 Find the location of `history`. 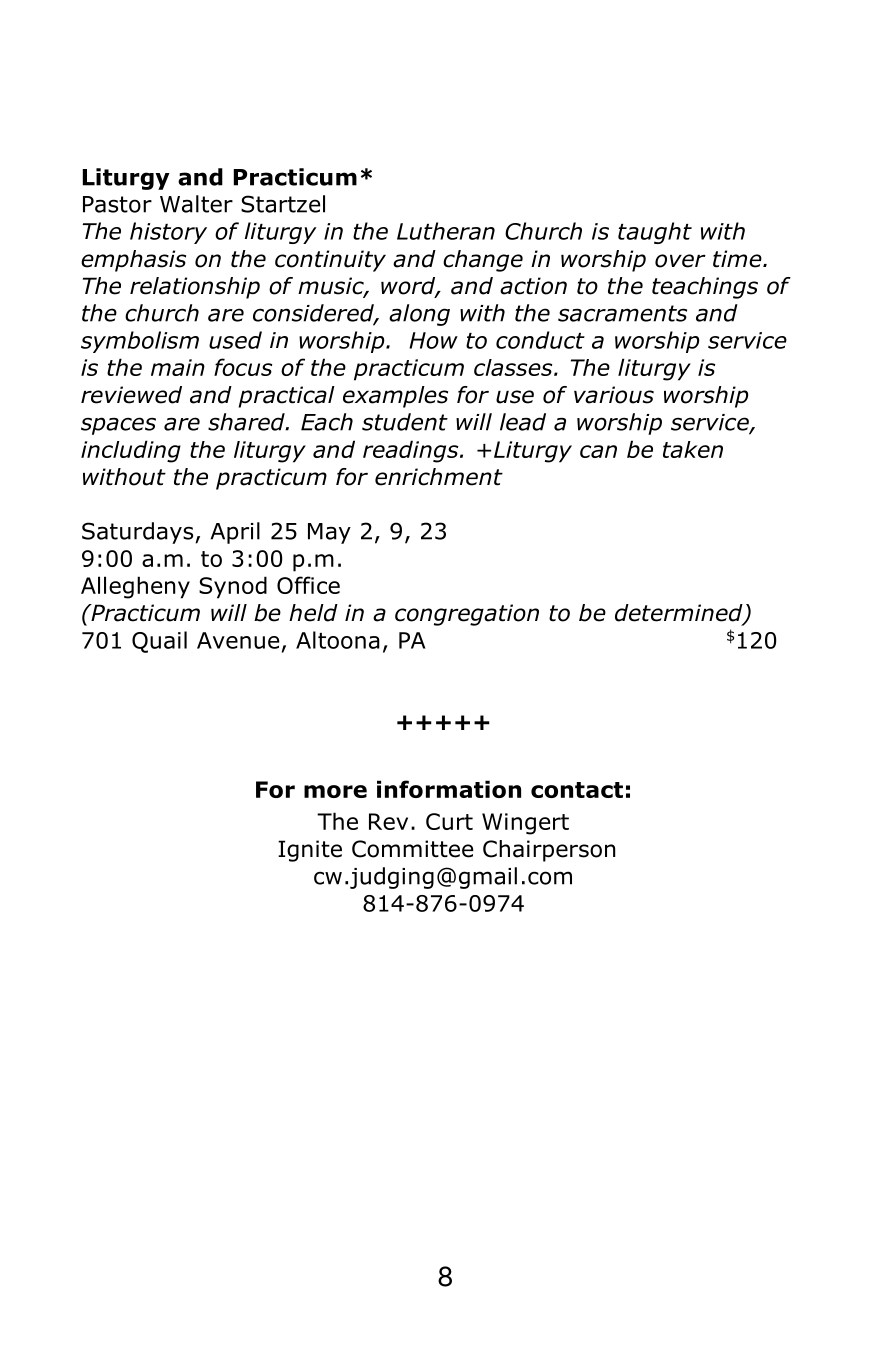

history is located at coordinates (168, 233).
